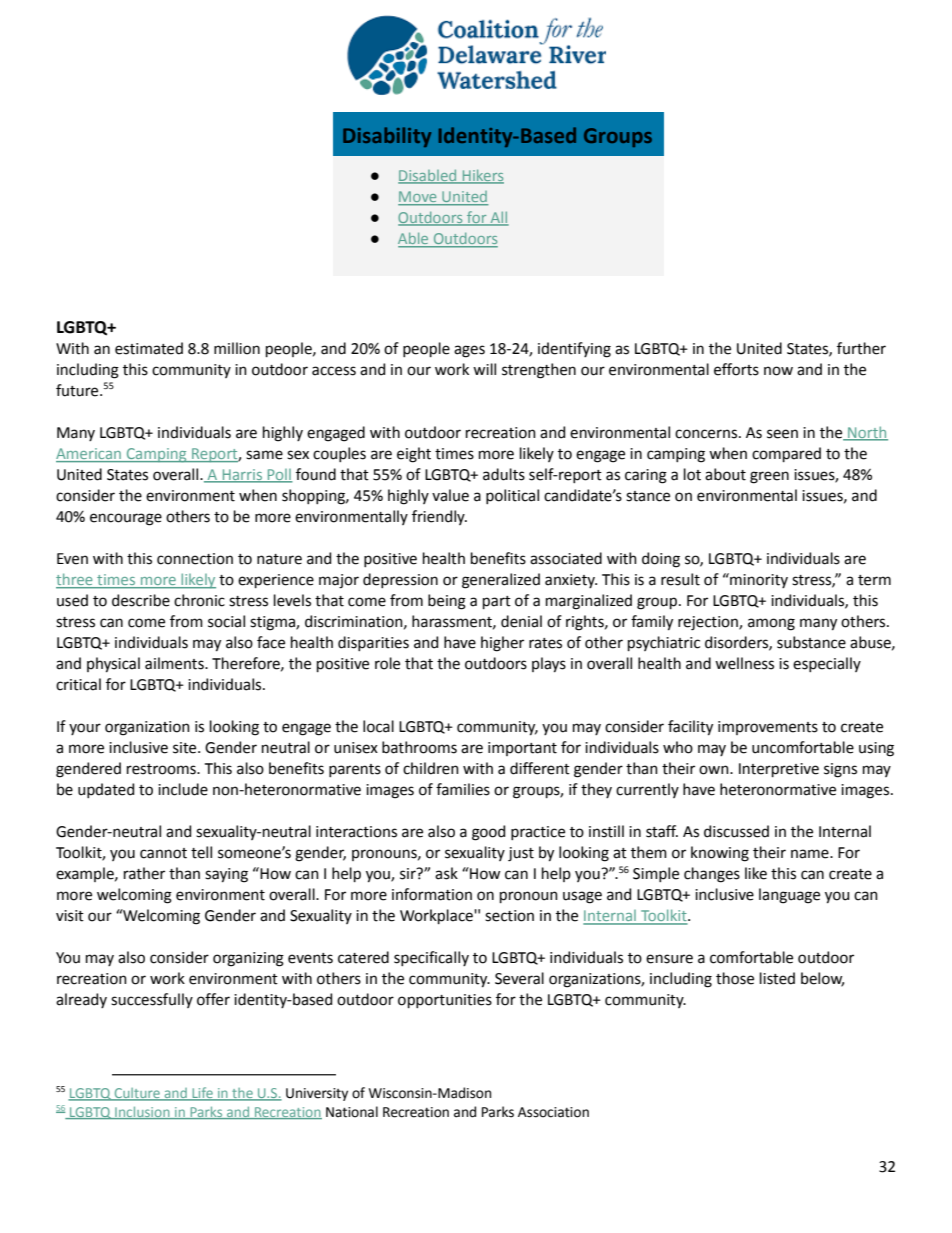 This image has width=952, height=1233. What do you see at coordinates (861, 348) in the image?
I see `further` at bounding box center [861, 348].
